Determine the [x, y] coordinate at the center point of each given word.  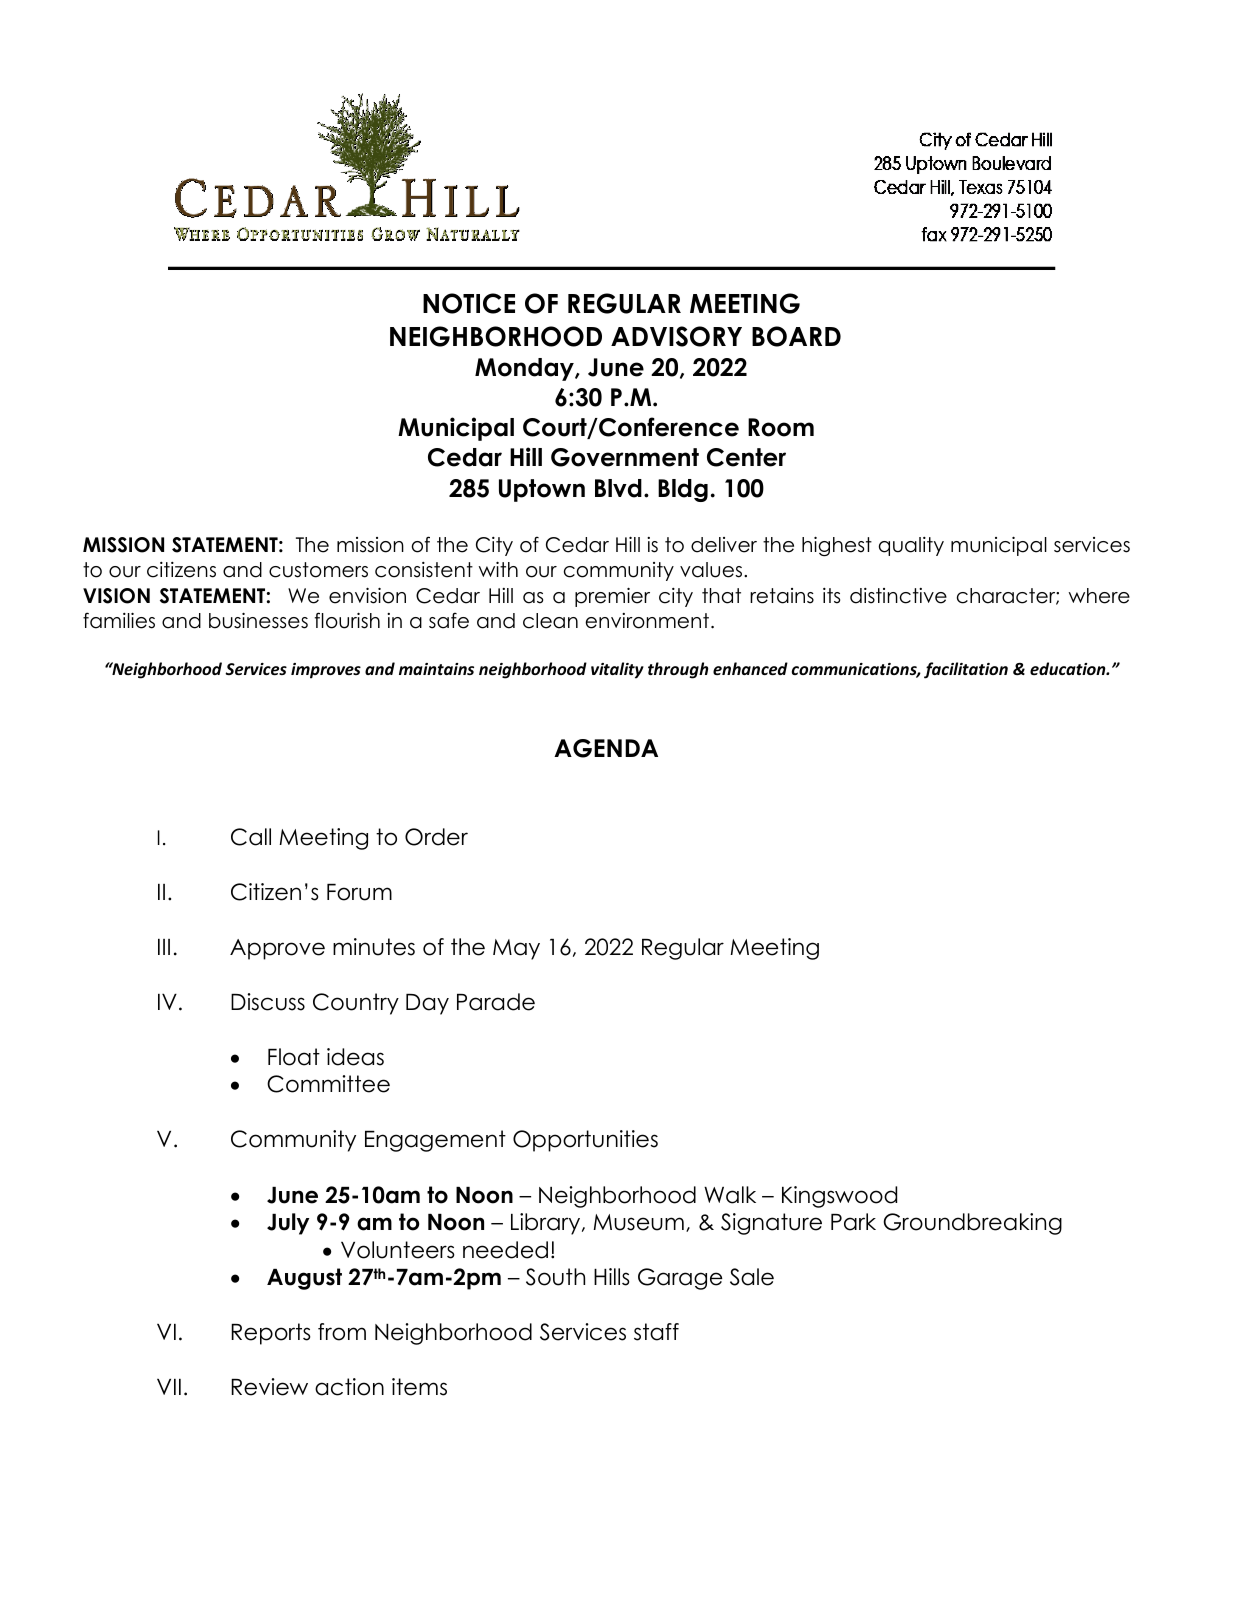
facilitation [966, 670]
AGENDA [606, 748]
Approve [277, 949]
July [288, 1224]
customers [318, 570]
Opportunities [585, 1141]
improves [326, 671]
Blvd [618, 488]
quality [911, 546]
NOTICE [469, 303]
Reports [271, 1334]
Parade [496, 1002]
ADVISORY [676, 336]
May [516, 949]
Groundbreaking [972, 1224]
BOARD [796, 336]
